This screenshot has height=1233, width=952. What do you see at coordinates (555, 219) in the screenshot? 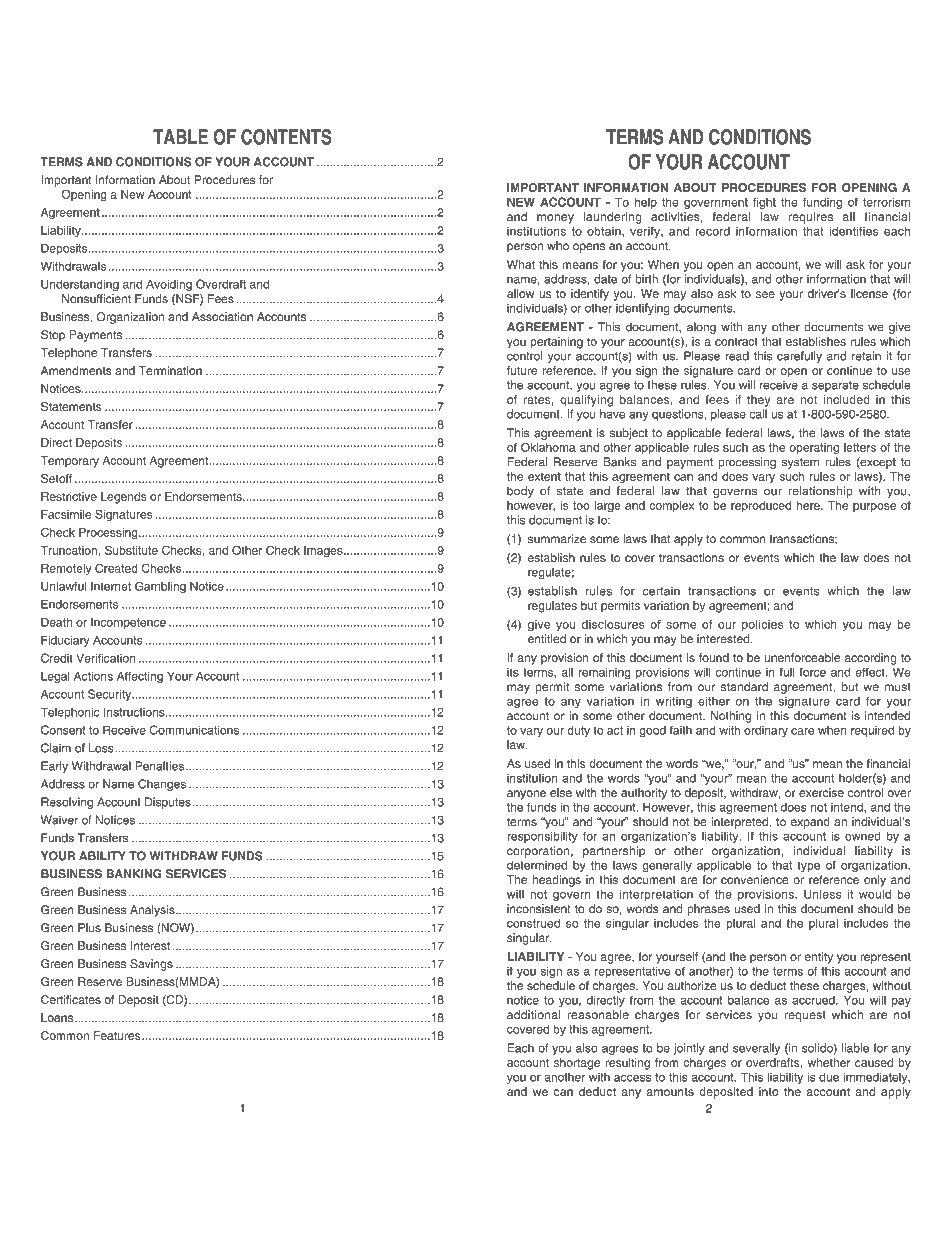
I see `money` at bounding box center [555, 219].
